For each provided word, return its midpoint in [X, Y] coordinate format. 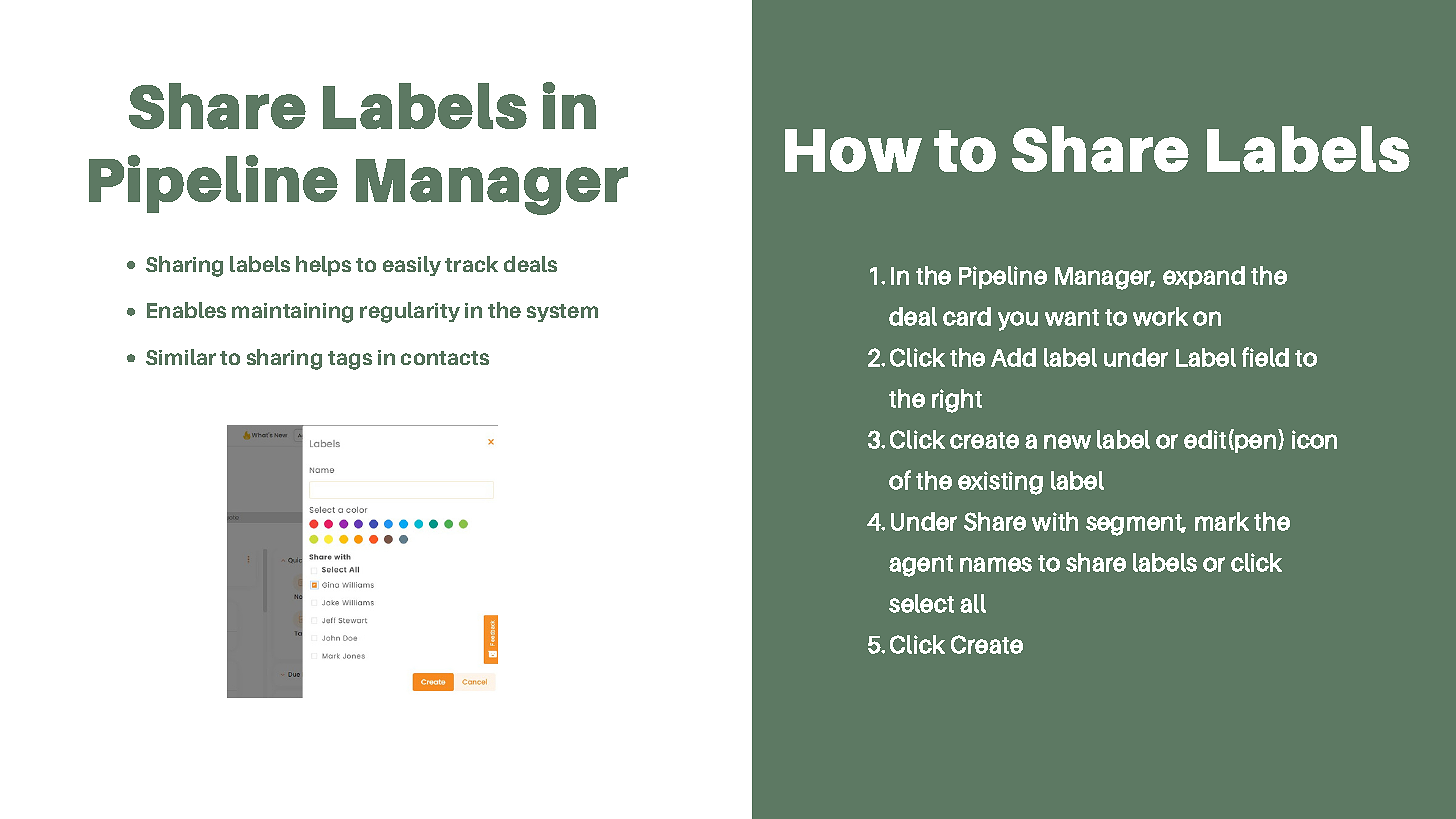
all [973, 603]
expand [1204, 277]
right [957, 401]
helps [323, 266]
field [1265, 357]
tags [350, 360]
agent [921, 566]
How [853, 150]
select [921, 603]
